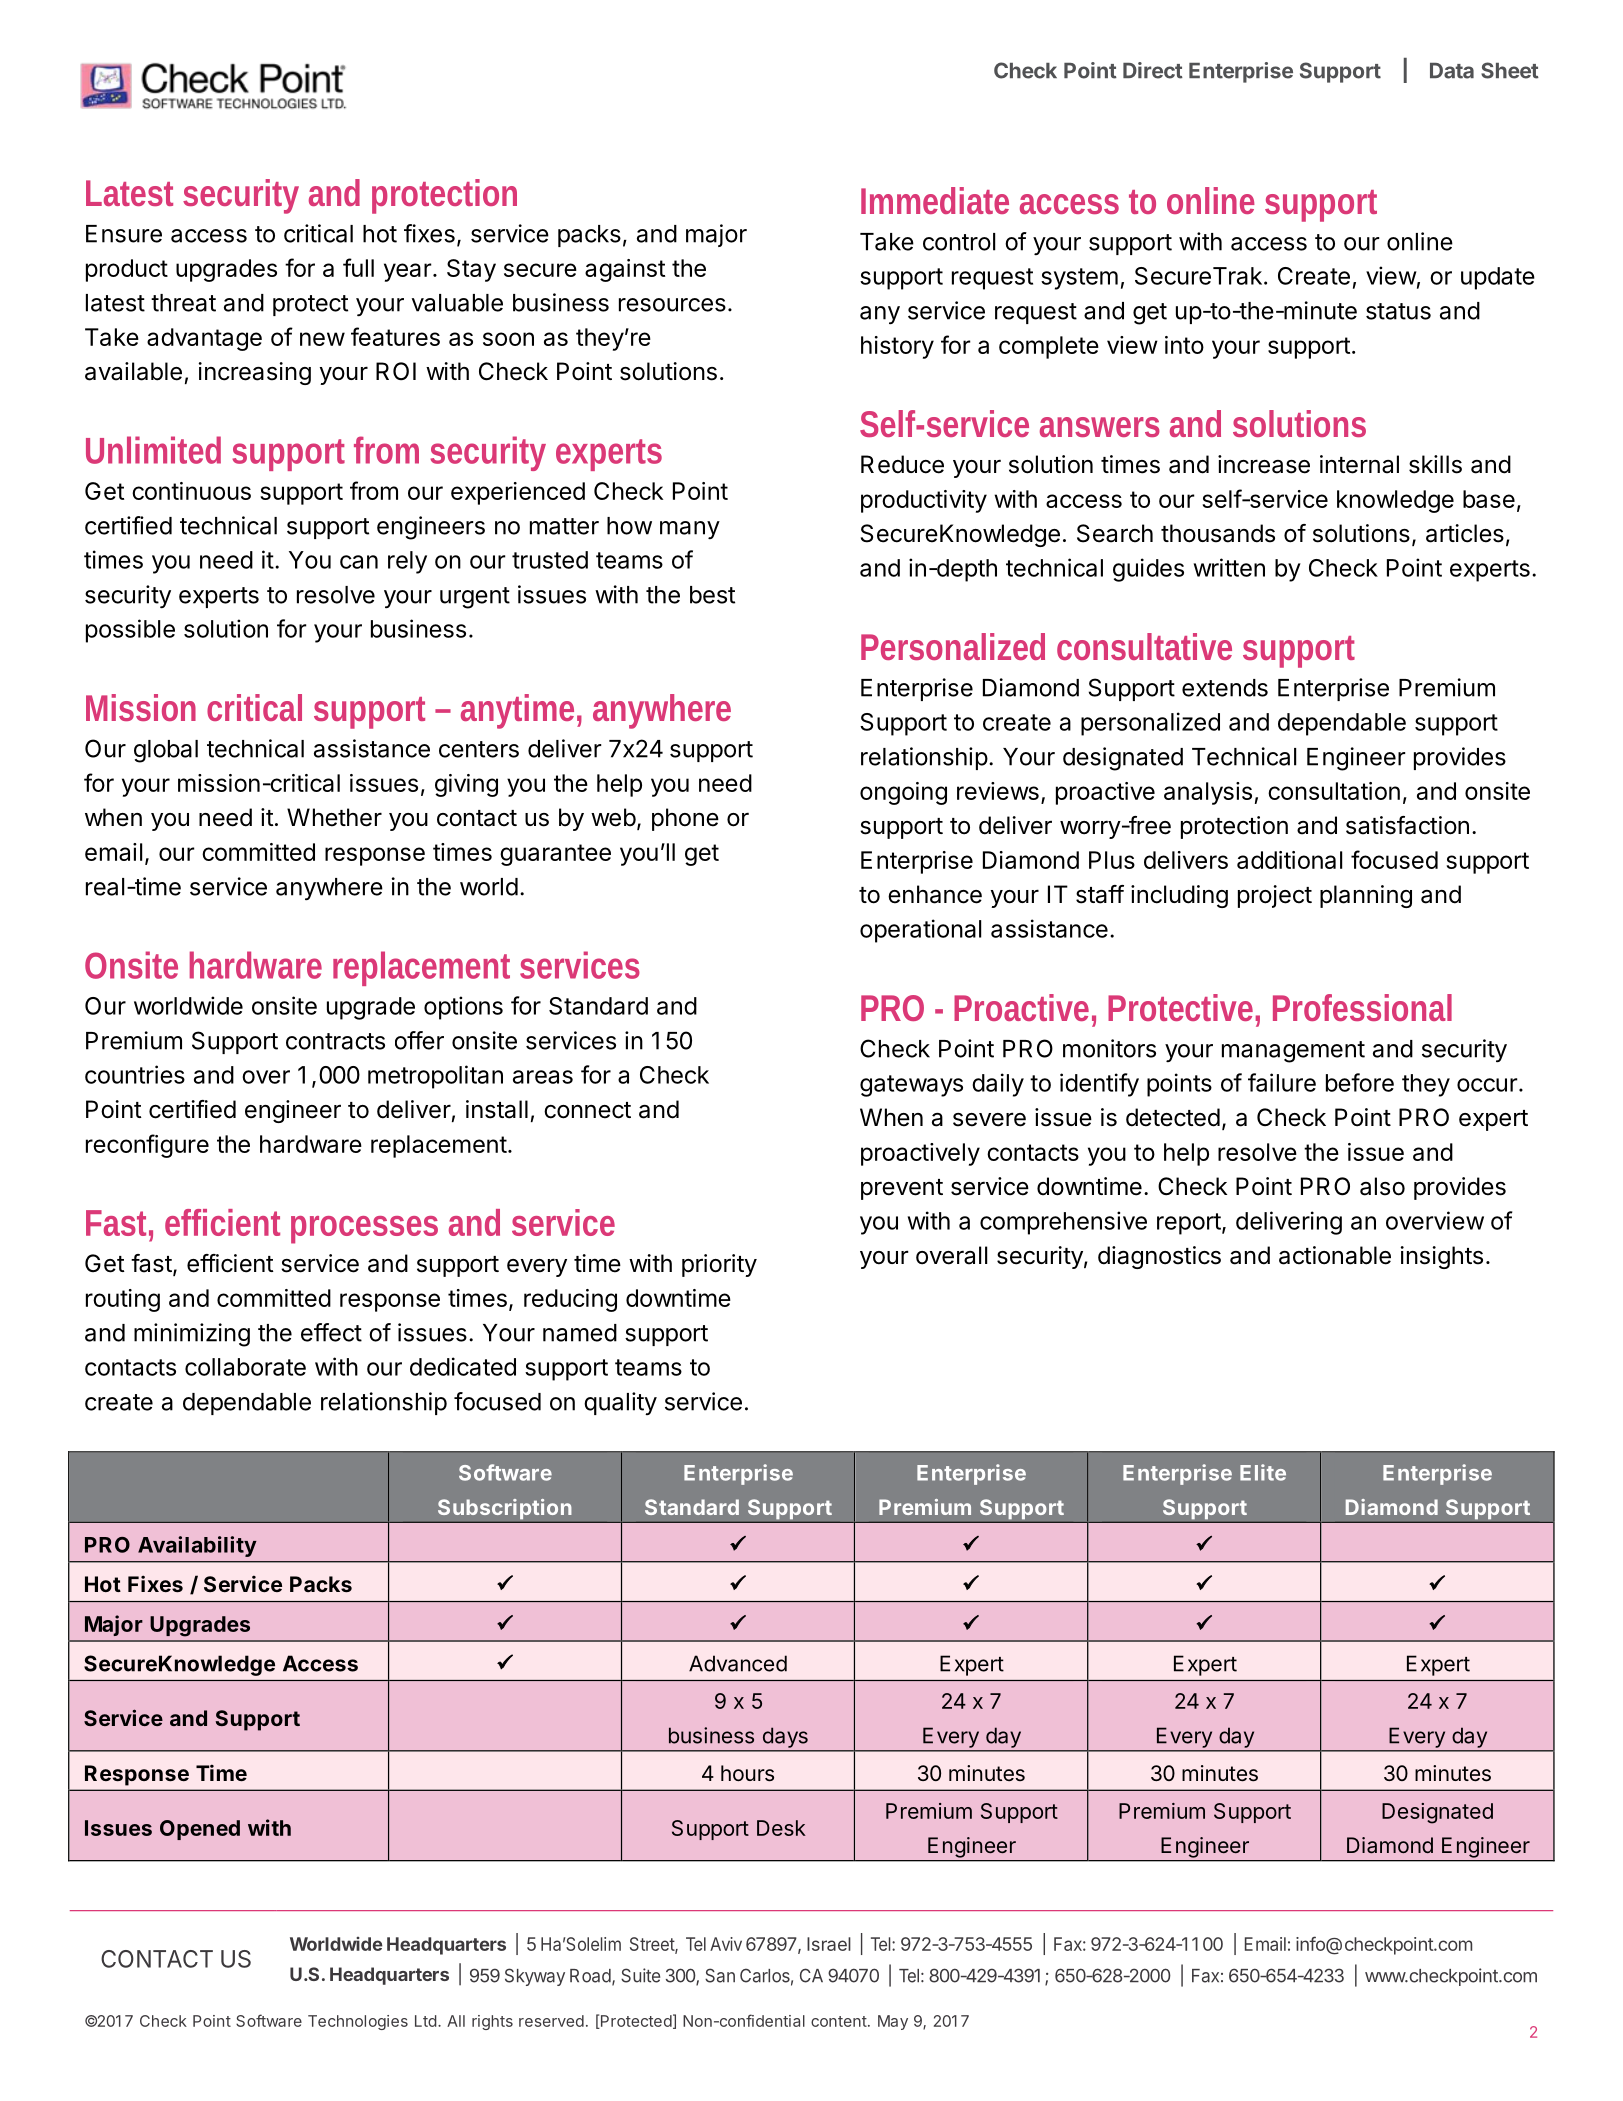 The height and width of the page is (2101, 1623). What do you see at coordinates (829, 1944) in the page?
I see `Israel` at bounding box center [829, 1944].
